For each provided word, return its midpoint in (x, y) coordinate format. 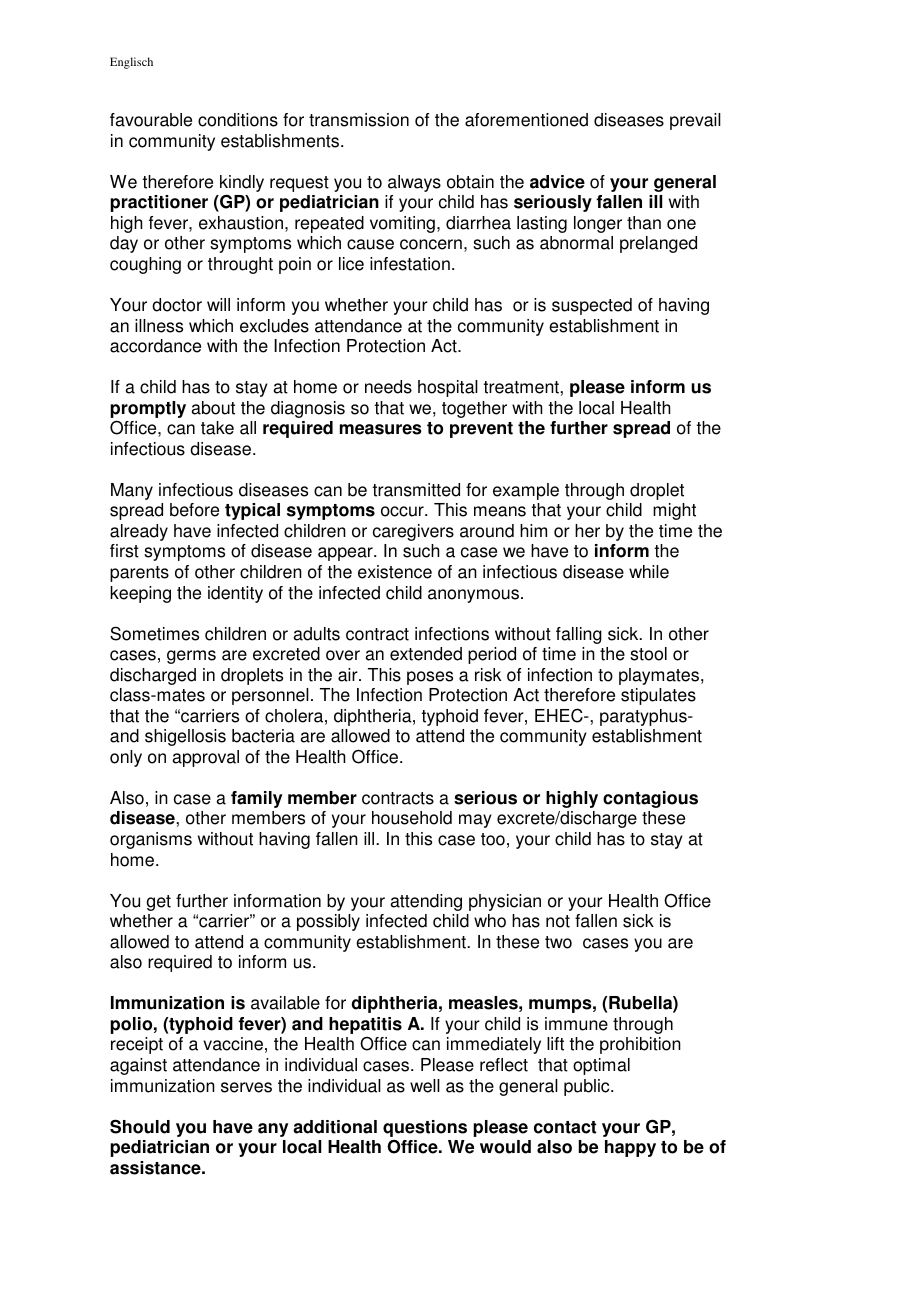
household (412, 818)
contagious (650, 799)
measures (381, 429)
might (674, 511)
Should (140, 1126)
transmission (359, 120)
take (217, 428)
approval (206, 758)
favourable (151, 120)
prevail (695, 121)
